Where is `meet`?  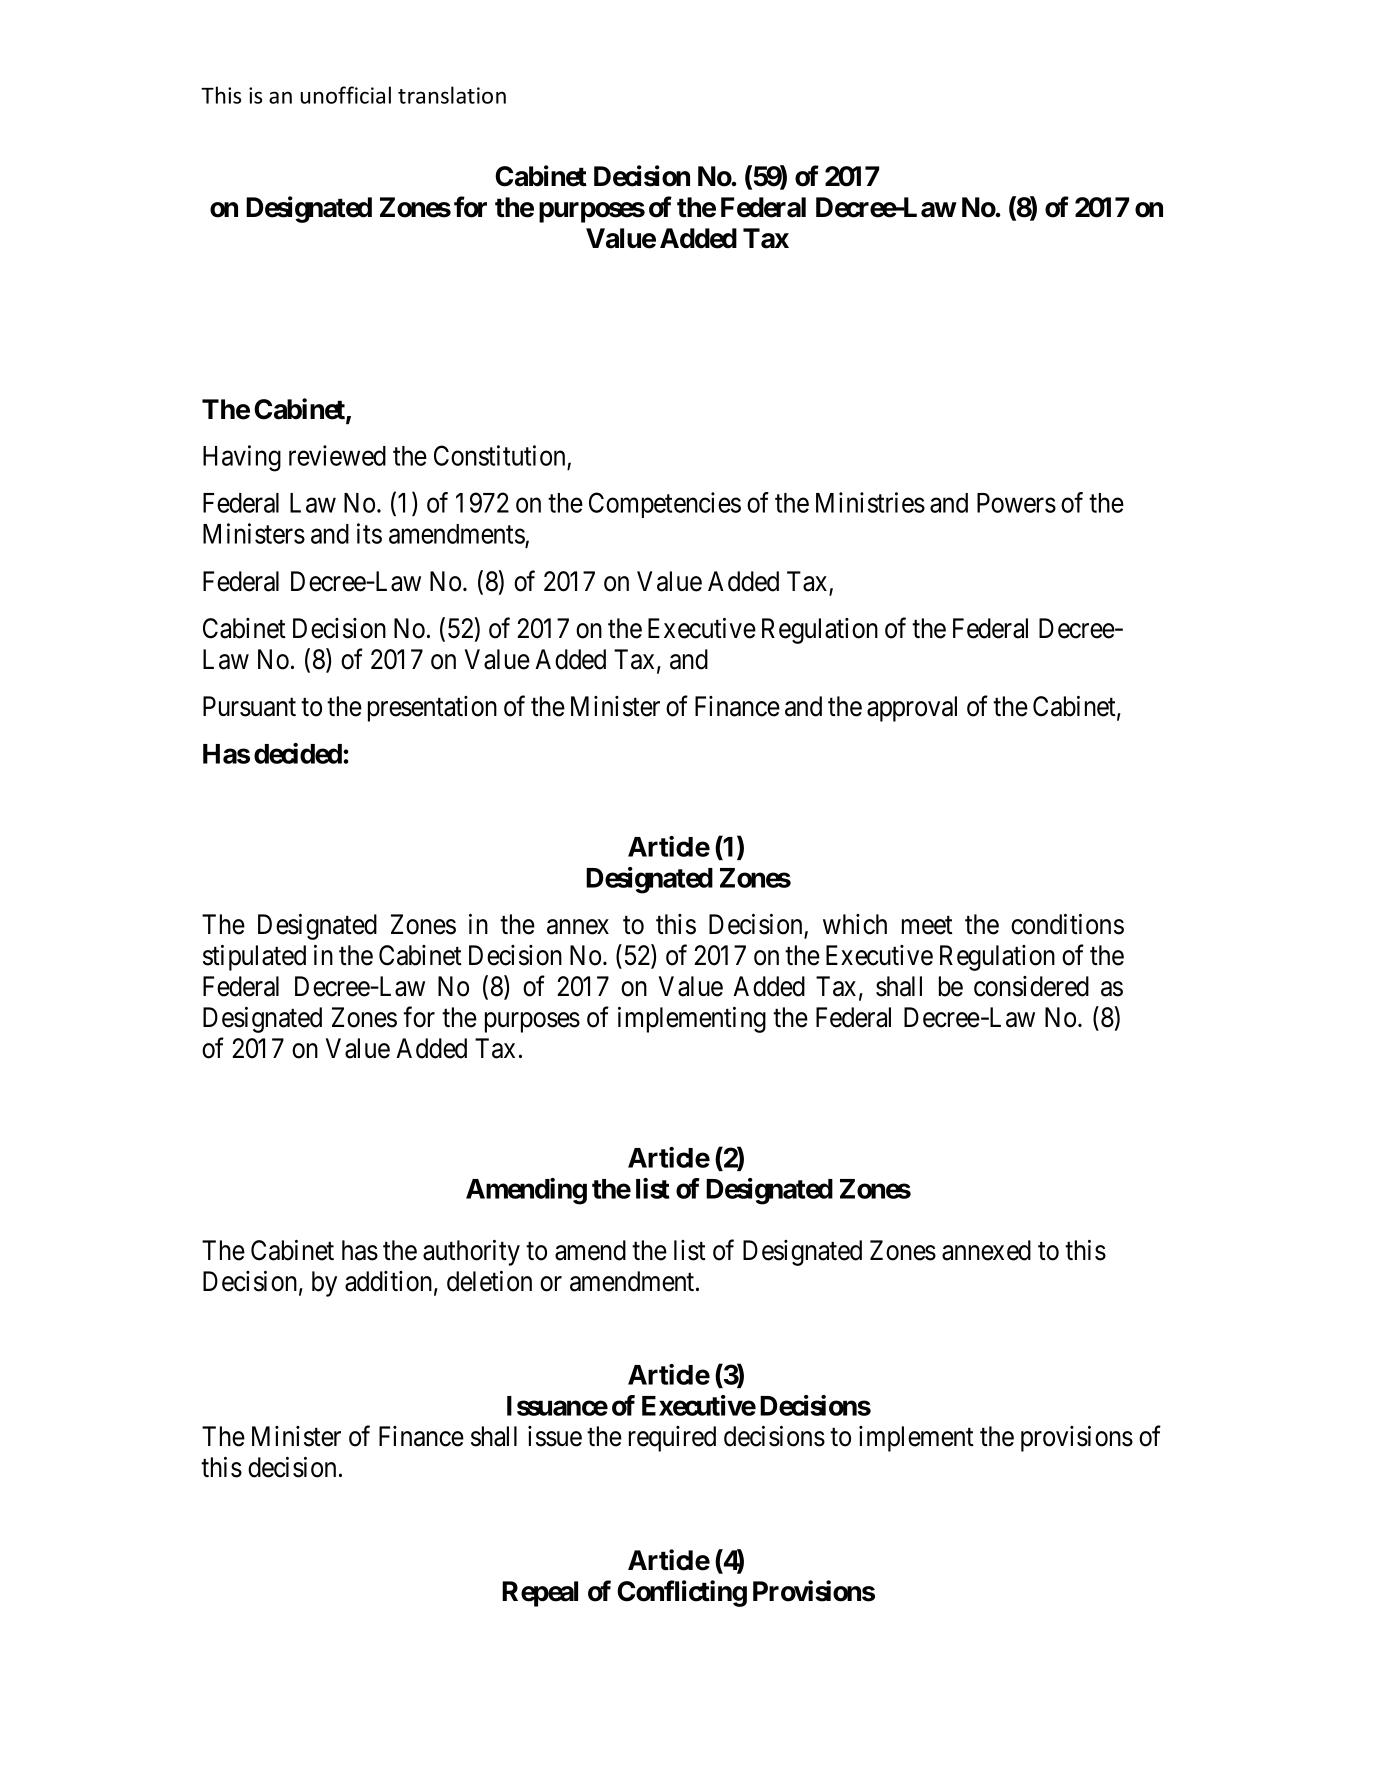 meet is located at coordinates (927, 925).
